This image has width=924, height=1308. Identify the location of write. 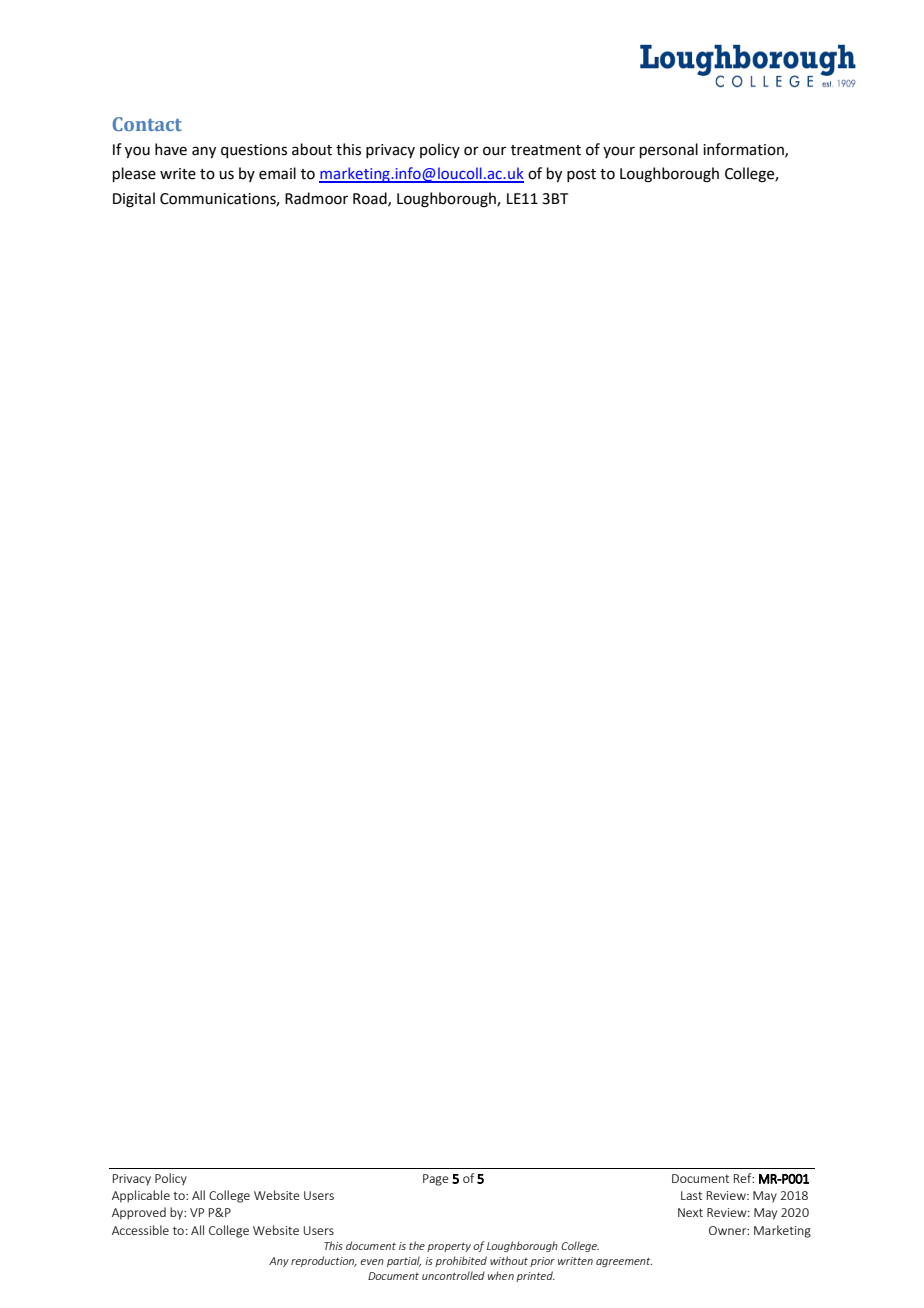
(178, 174).
